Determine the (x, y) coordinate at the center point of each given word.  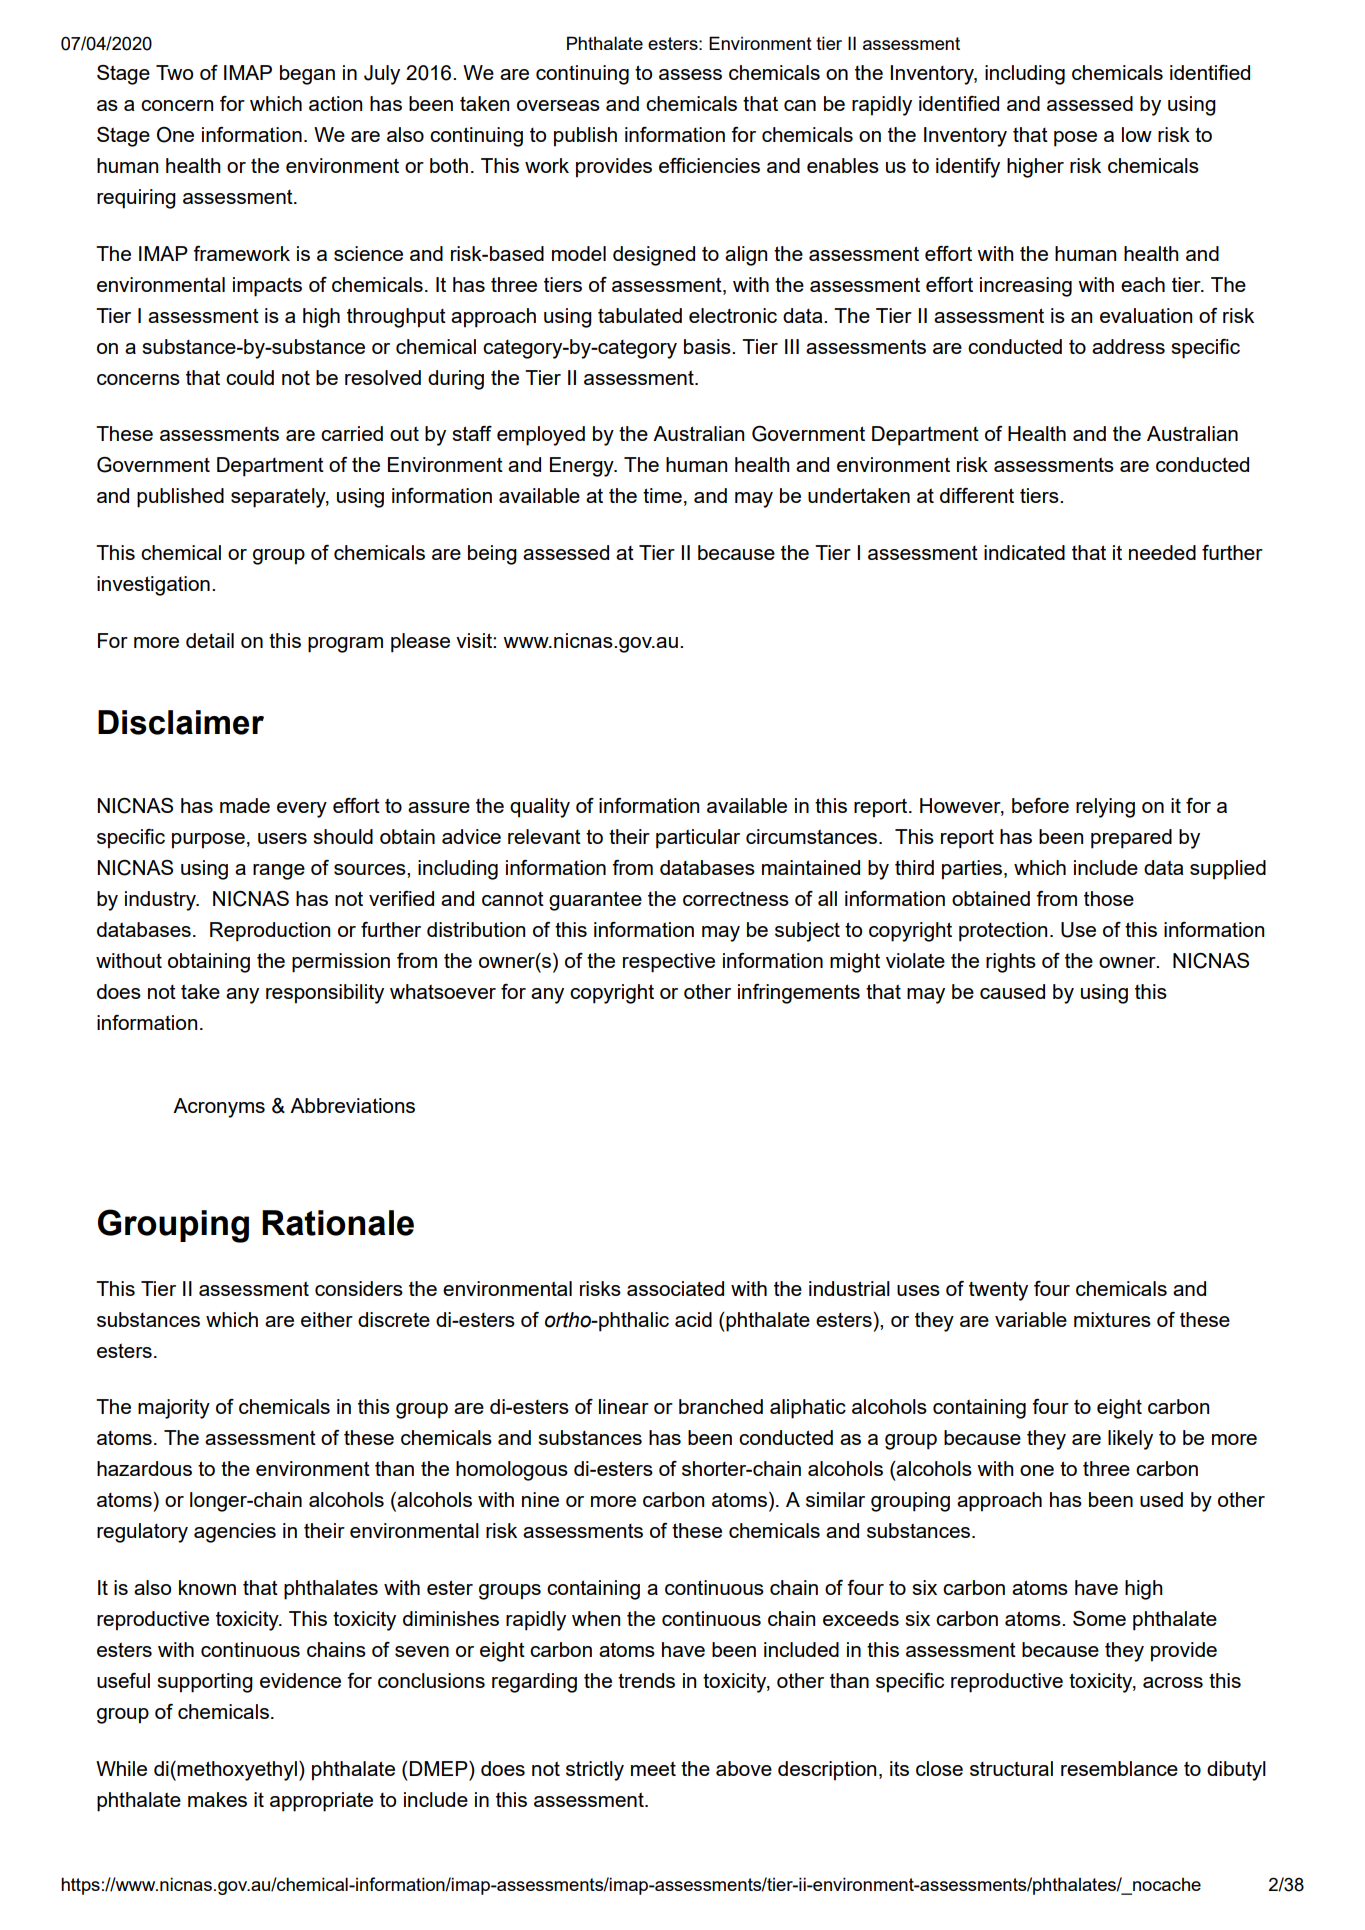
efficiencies (709, 165)
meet (653, 1768)
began (307, 75)
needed (1162, 552)
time (662, 495)
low (1137, 134)
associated (675, 1288)
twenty (998, 1291)
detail (210, 640)
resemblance (1119, 1768)
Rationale (338, 1223)
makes (217, 1799)
